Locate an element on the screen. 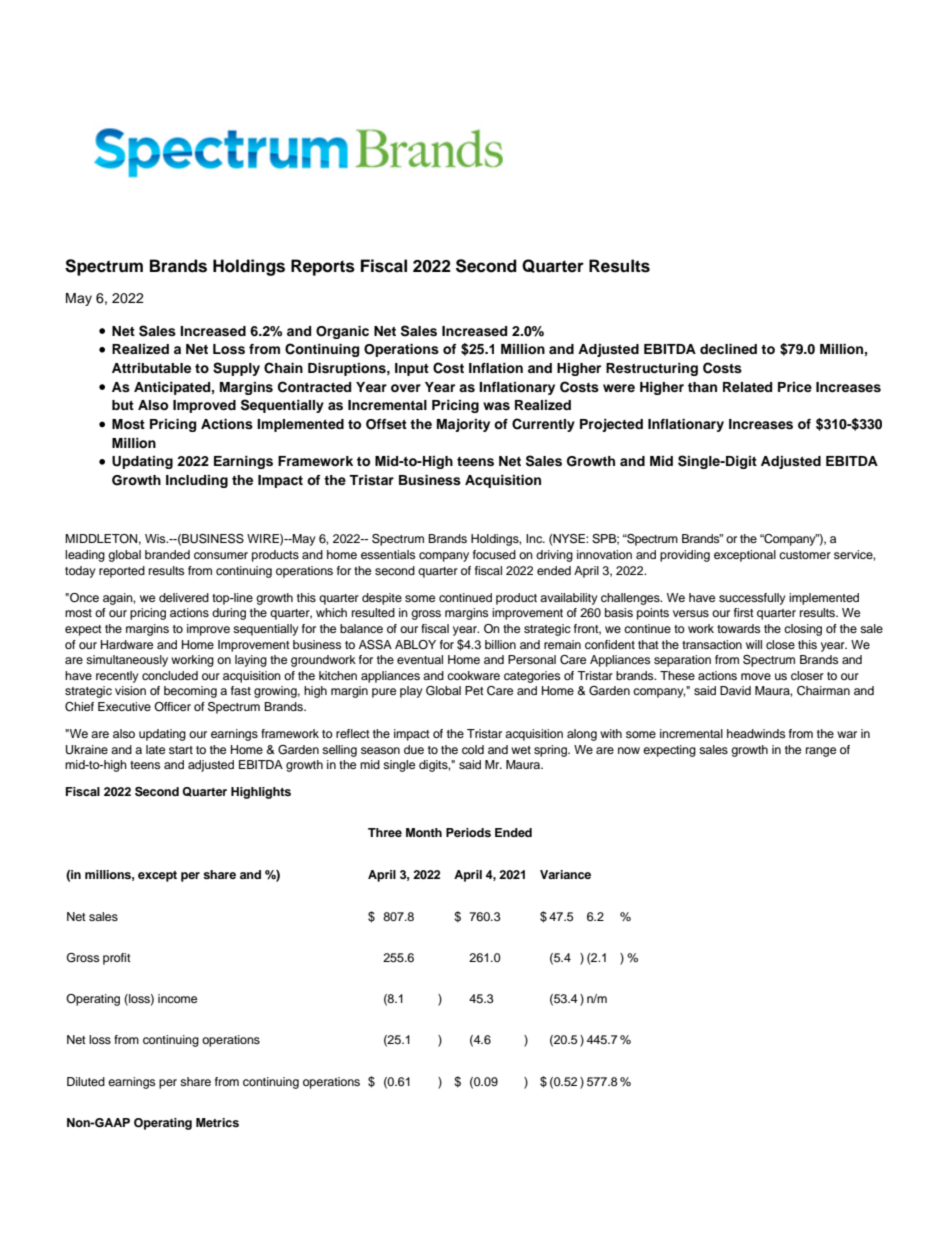 The height and width of the screenshot is (1233, 952). Attributable is located at coordinates (151, 368).
